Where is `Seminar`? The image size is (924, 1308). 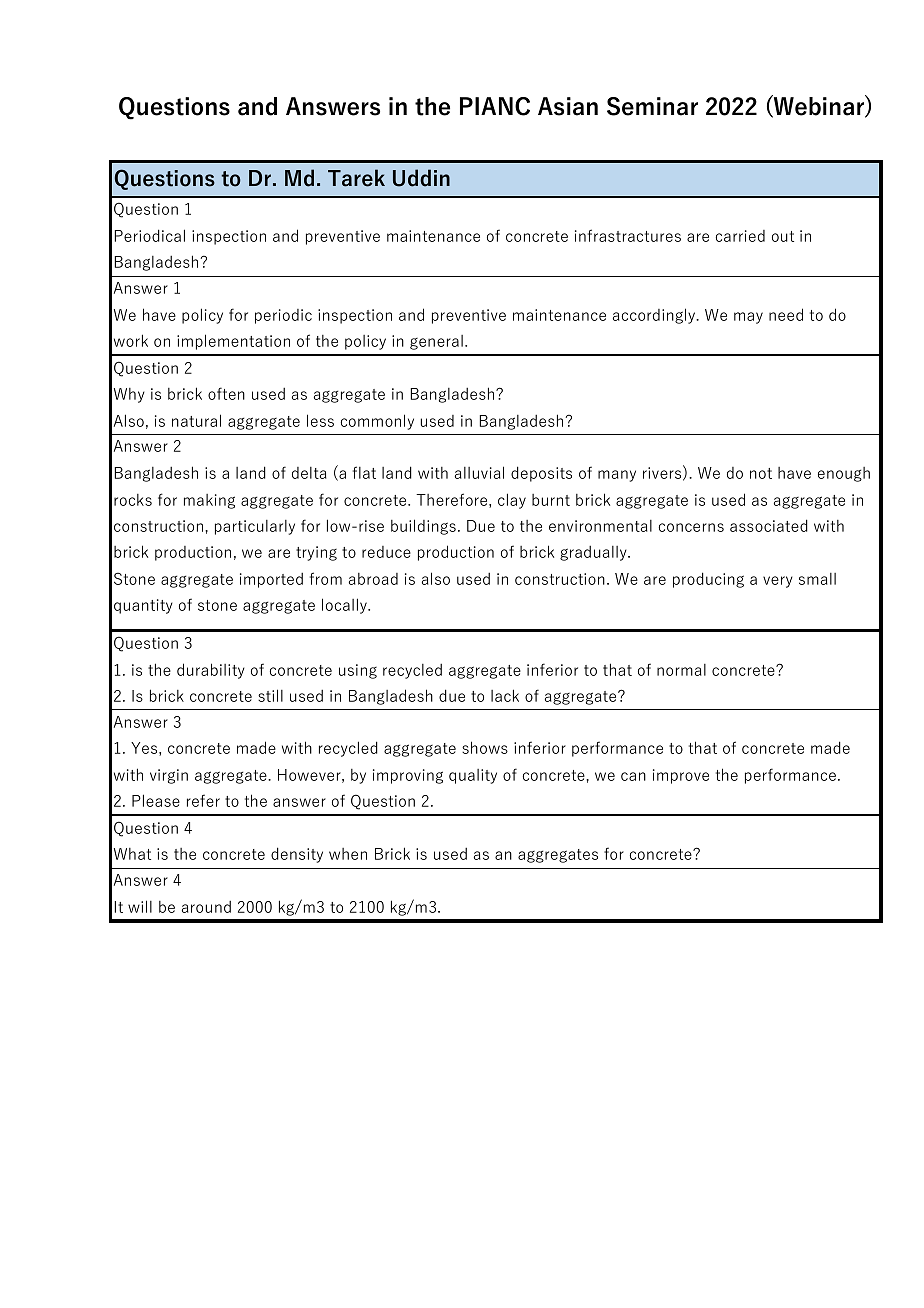
Seminar is located at coordinates (652, 106).
